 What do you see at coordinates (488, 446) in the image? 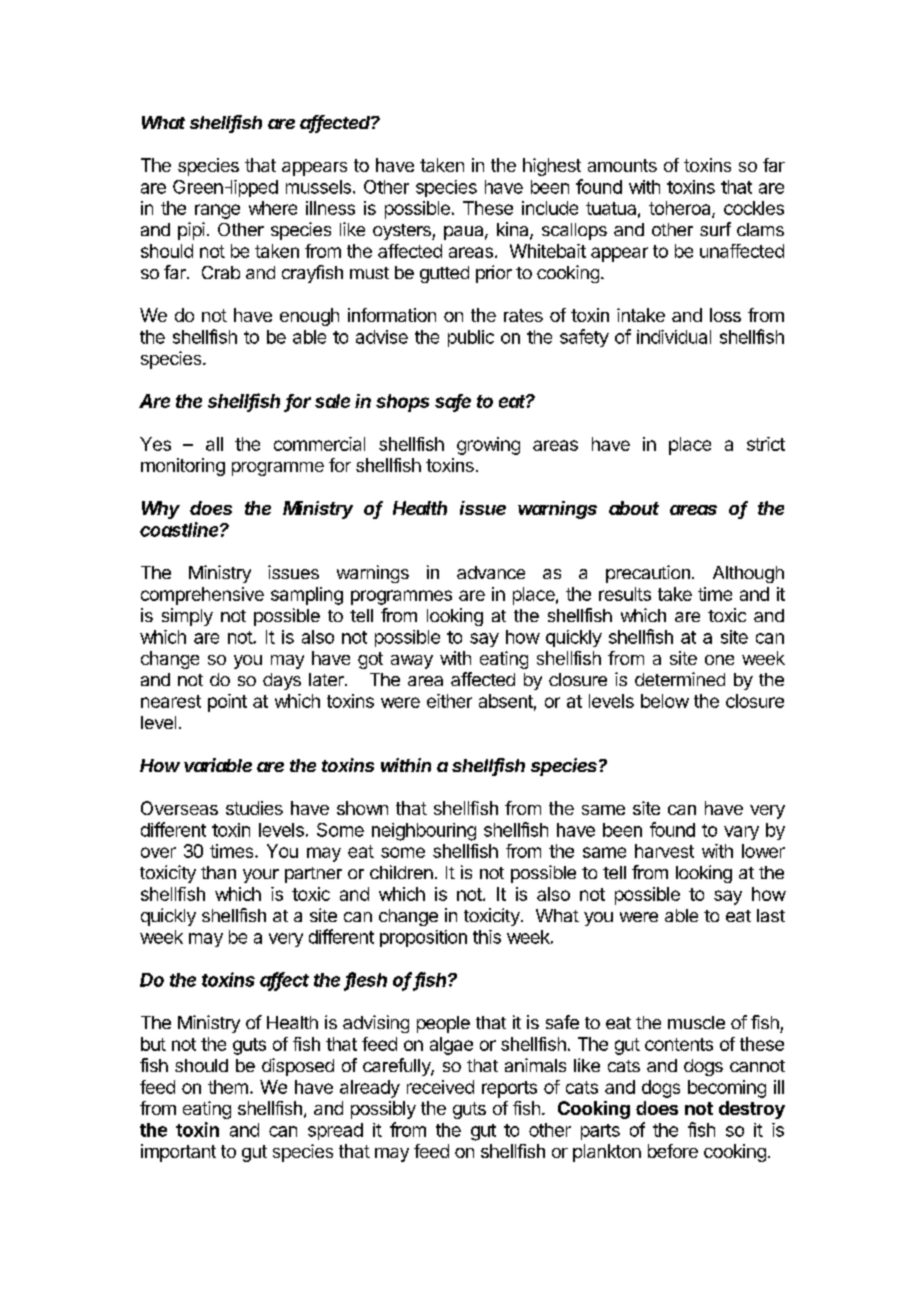
I see `growing` at bounding box center [488, 446].
